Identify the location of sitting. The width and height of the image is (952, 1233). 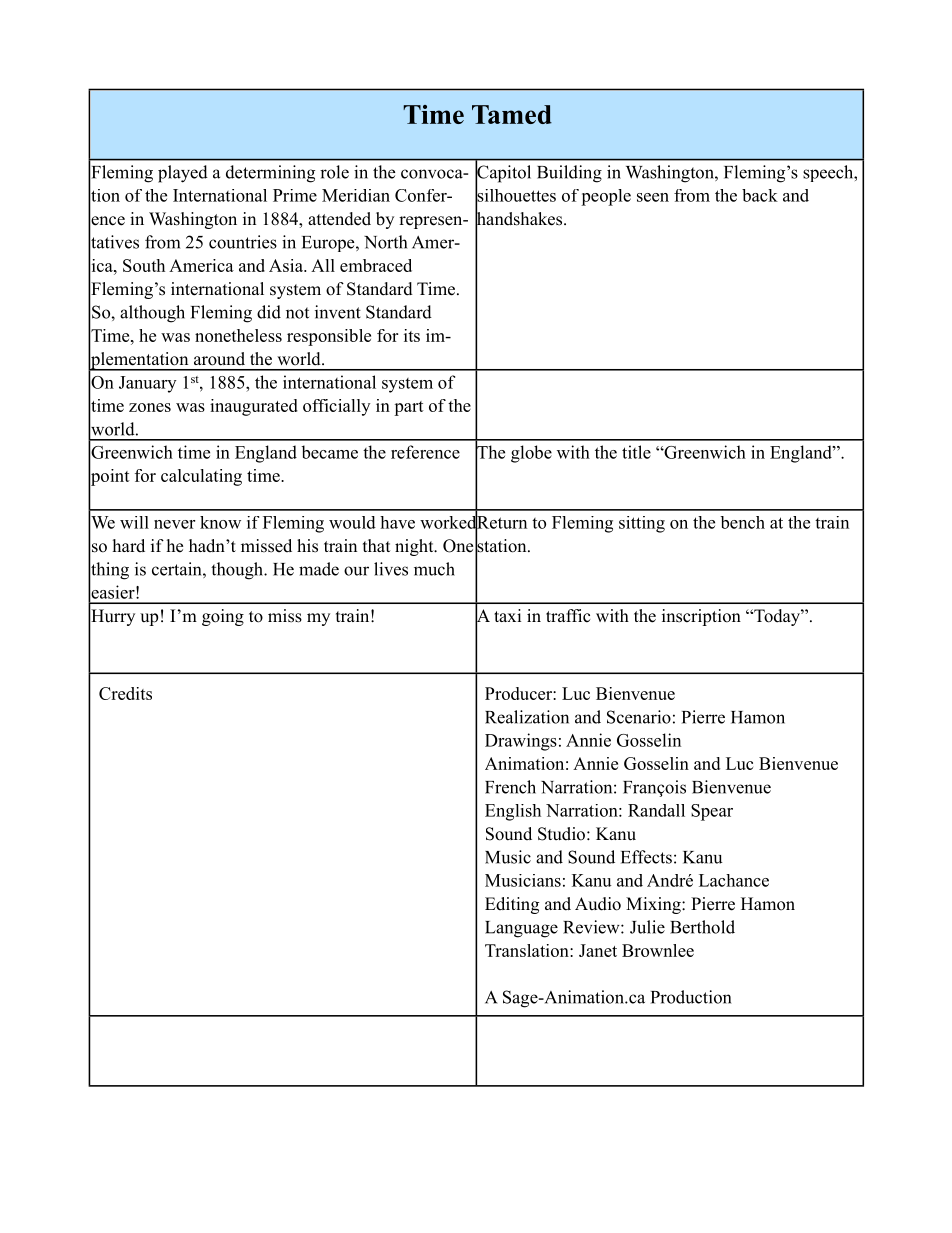
(642, 524).
